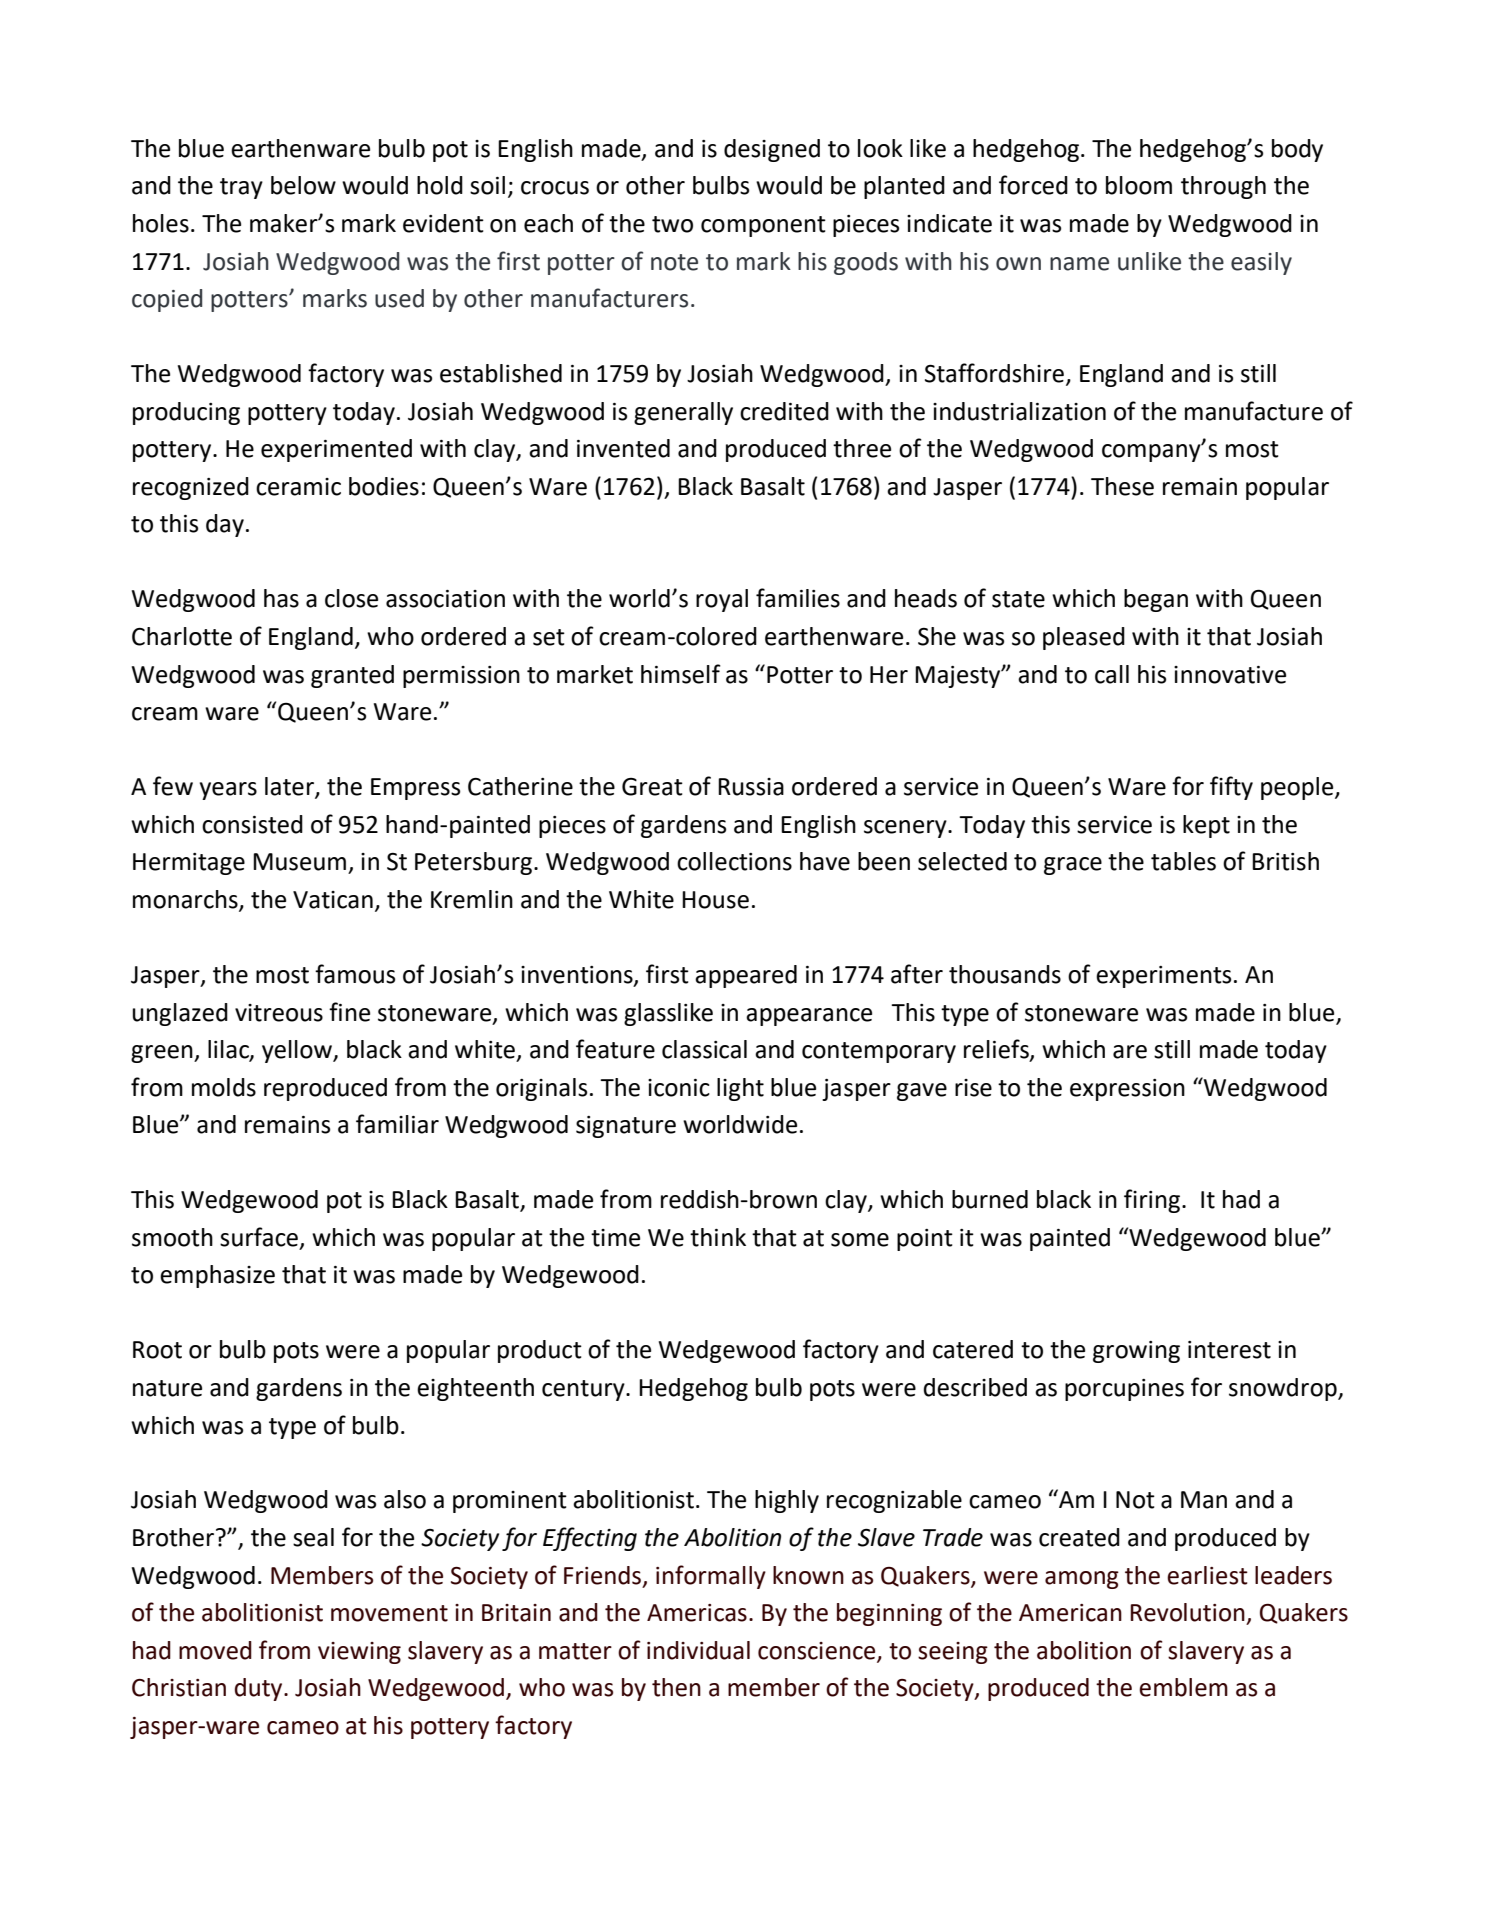 This page has width=1487, height=1925. Describe the element at coordinates (763, 226) in the page. I see `component` at that location.
